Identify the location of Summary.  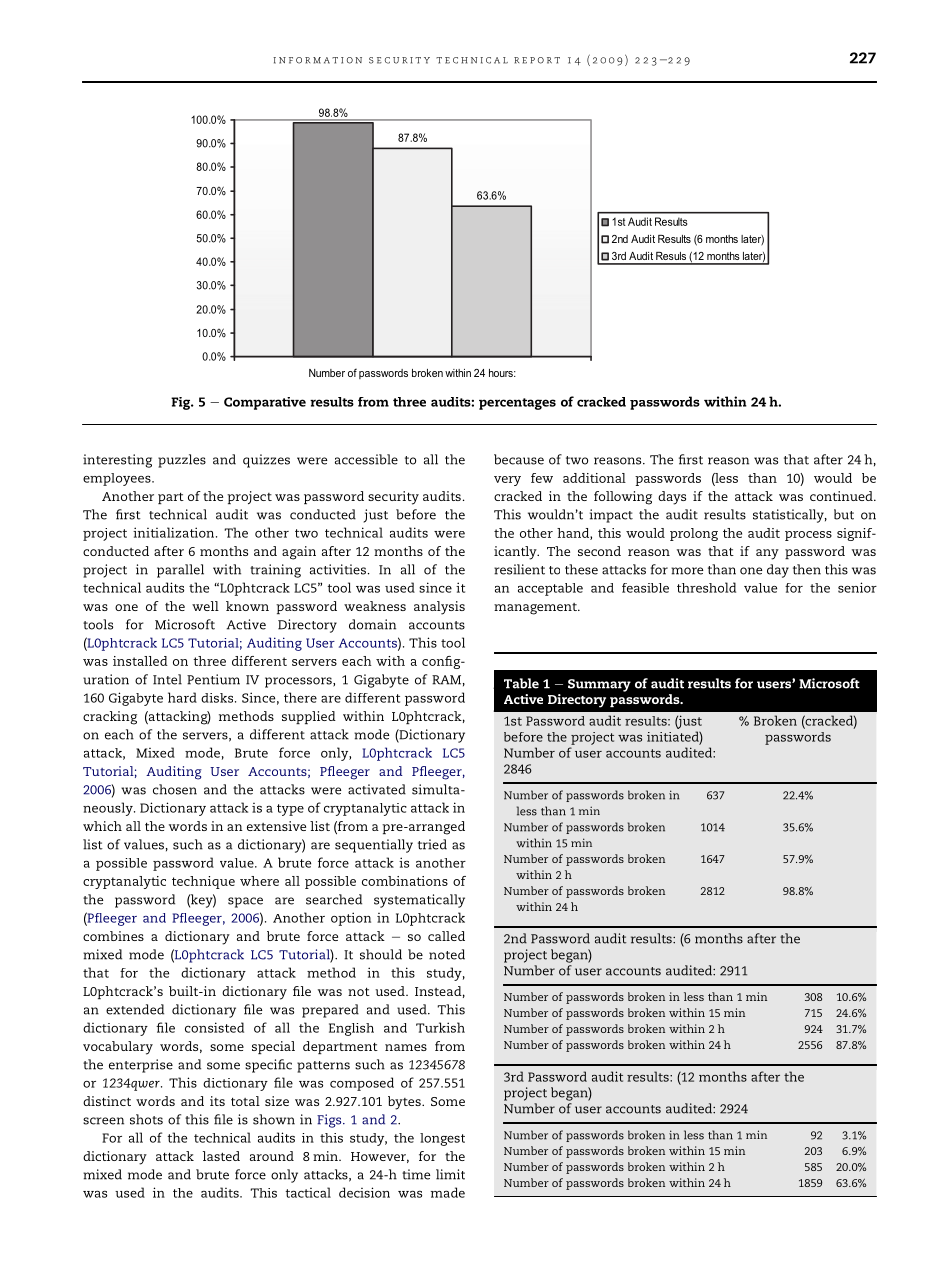
(599, 685).
